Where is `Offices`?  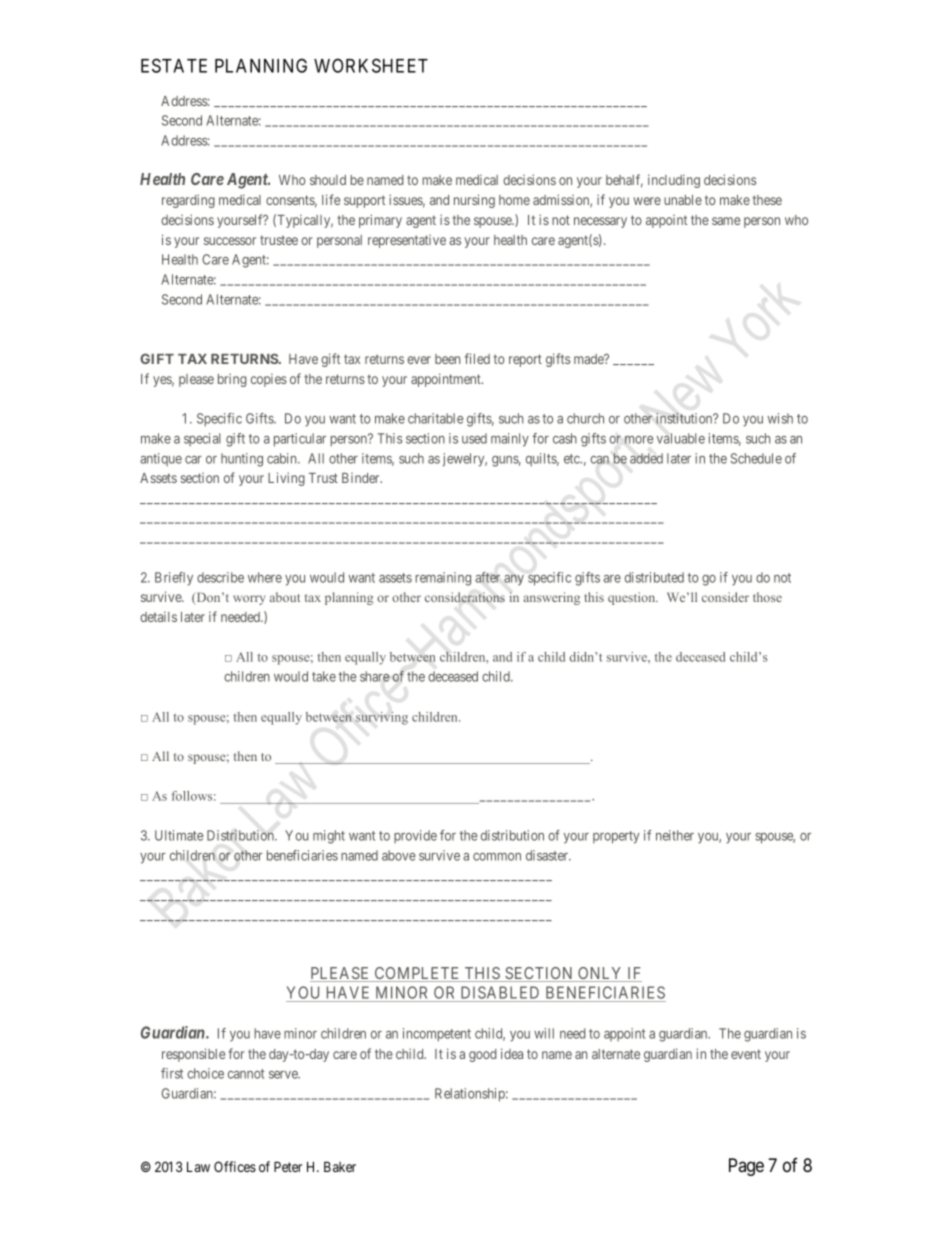
Offices is located at coordinates (235, 1166).
